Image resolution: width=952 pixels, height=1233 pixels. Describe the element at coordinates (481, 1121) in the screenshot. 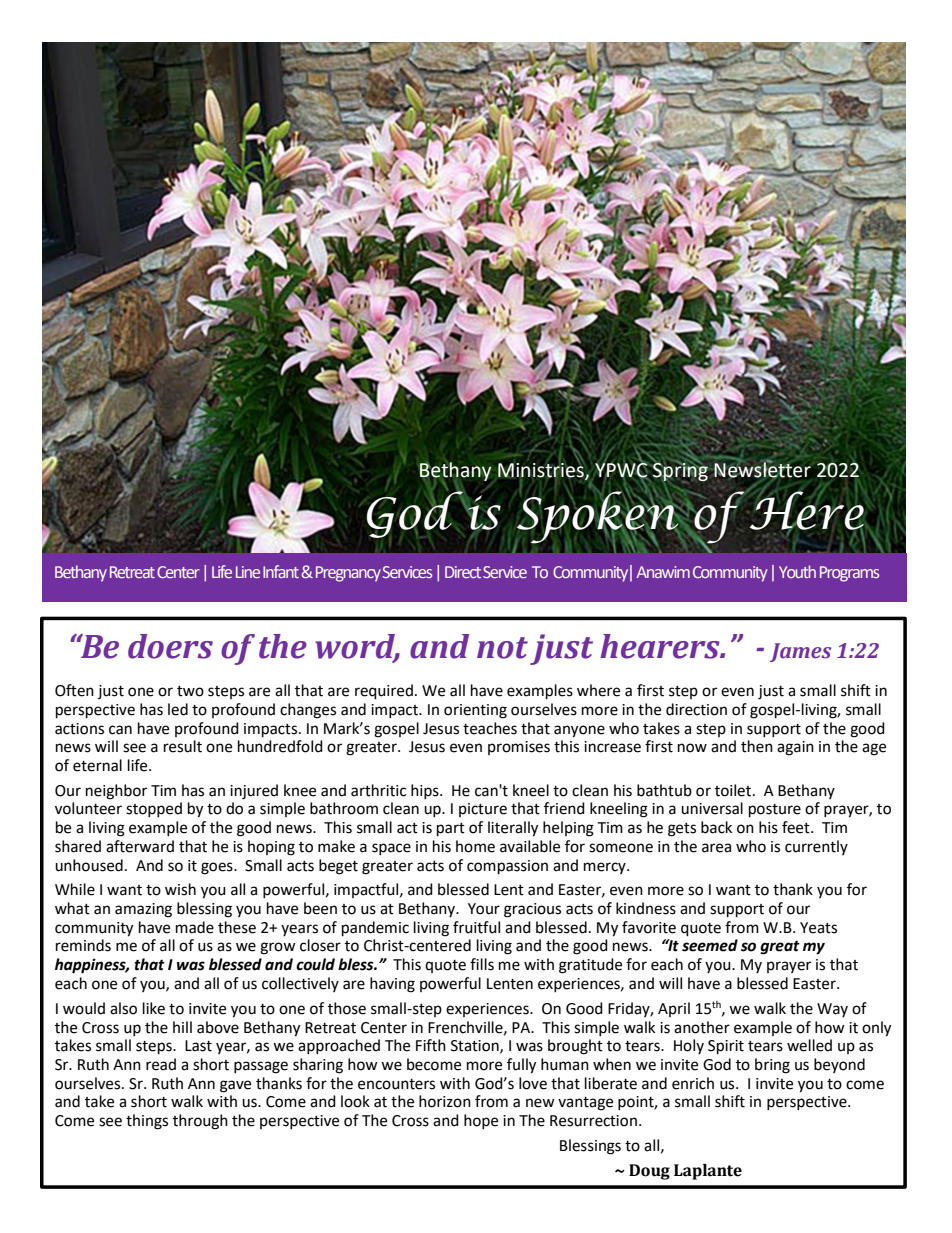

I see `hope` at that location.
